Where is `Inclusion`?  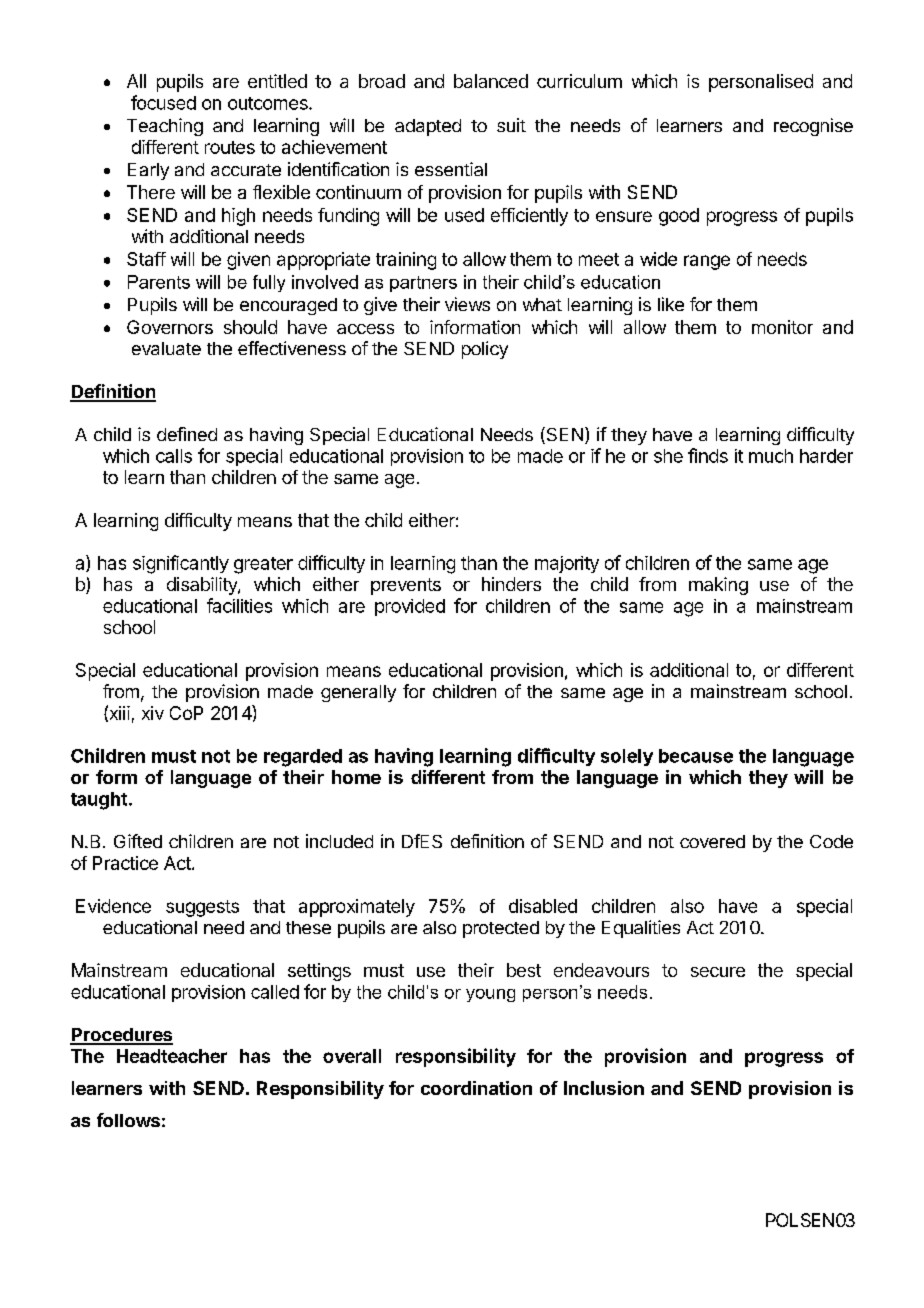
Inclusion is located at coordinates (604, 1088).
